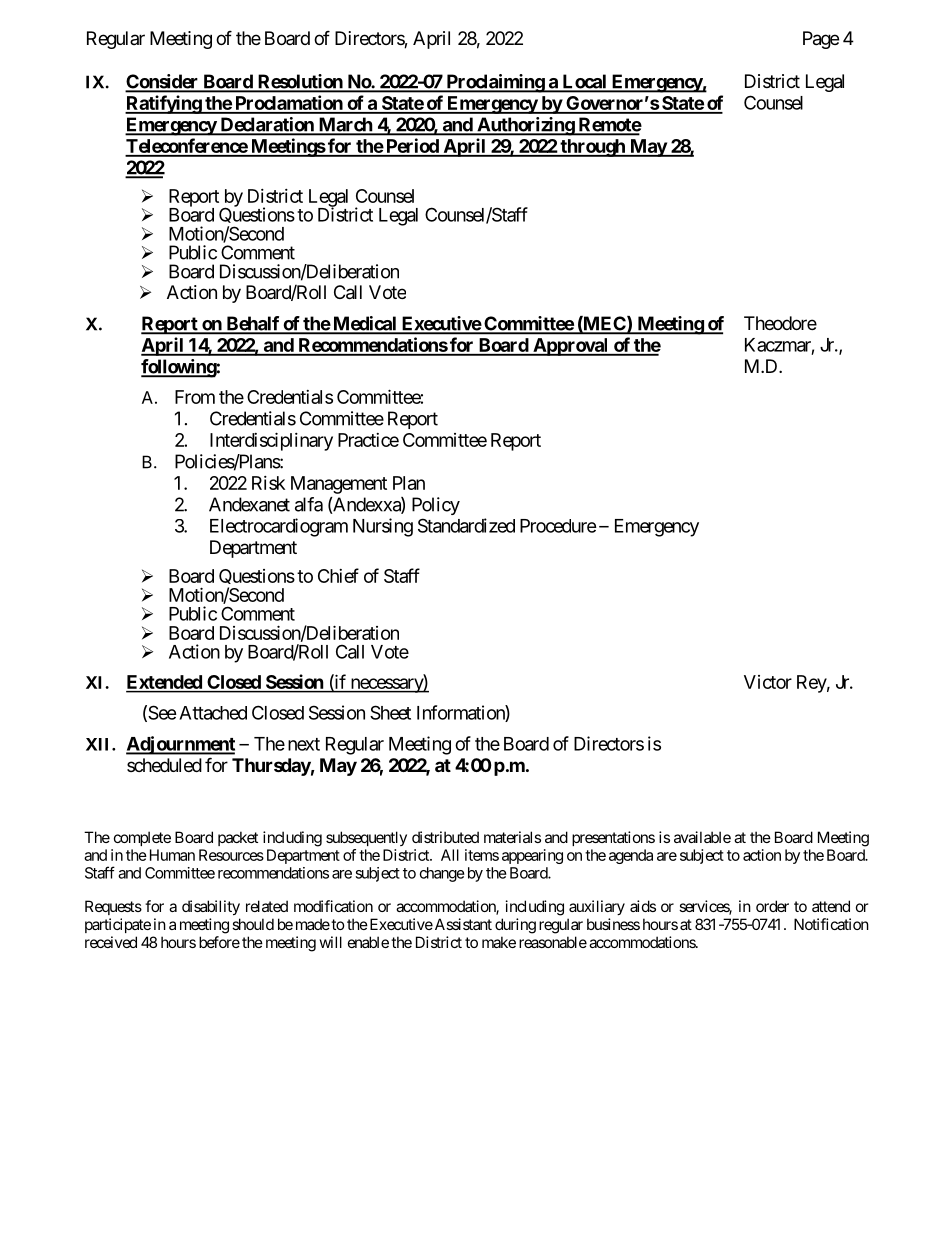  I want to click on Resolution, so click(300, 82).
